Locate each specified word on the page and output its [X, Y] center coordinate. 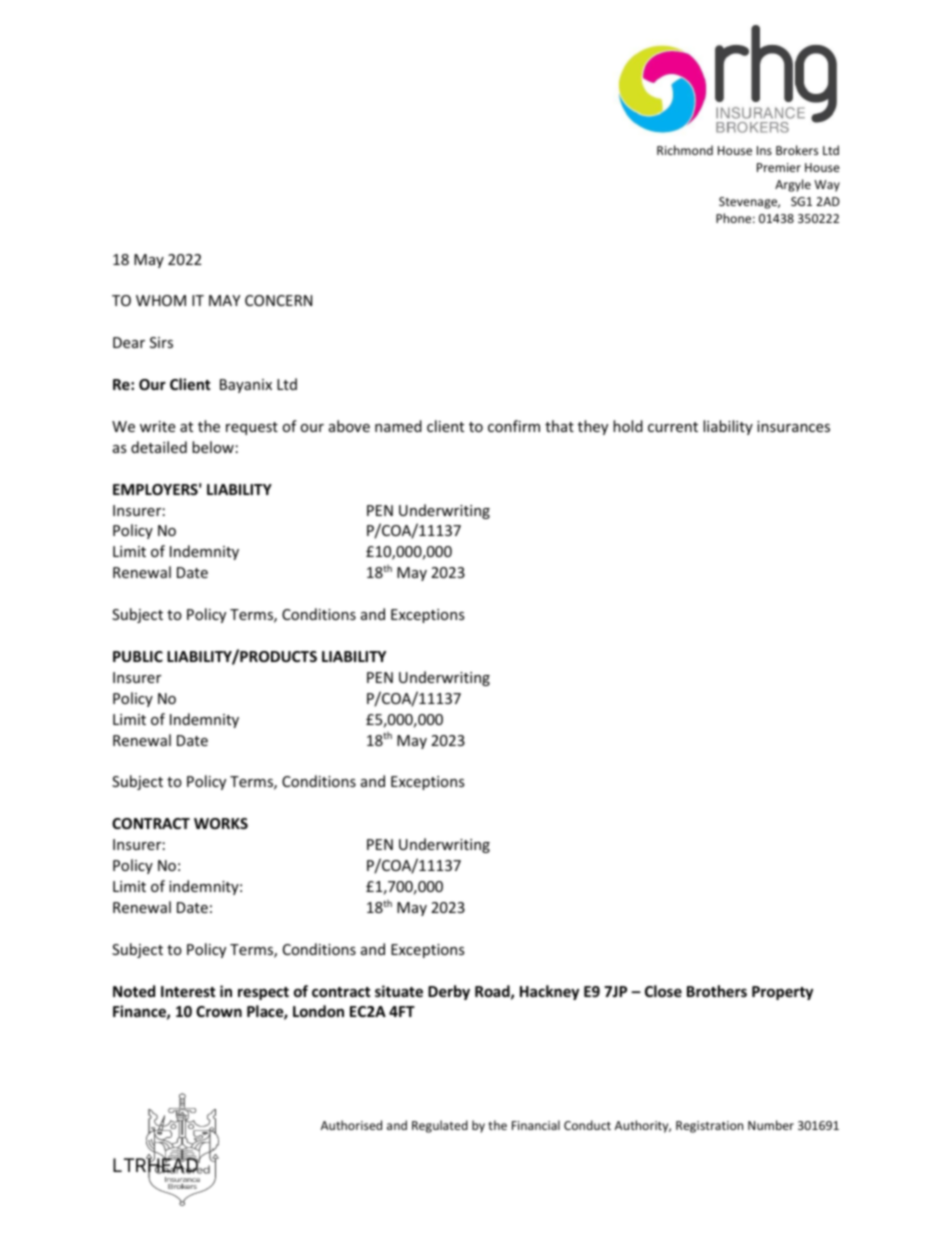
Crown [219, 1011]
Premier [779, 167]
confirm [514, 426]
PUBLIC [138, 656]
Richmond [685, 150]
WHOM [161, 300]
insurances [793, 426]
